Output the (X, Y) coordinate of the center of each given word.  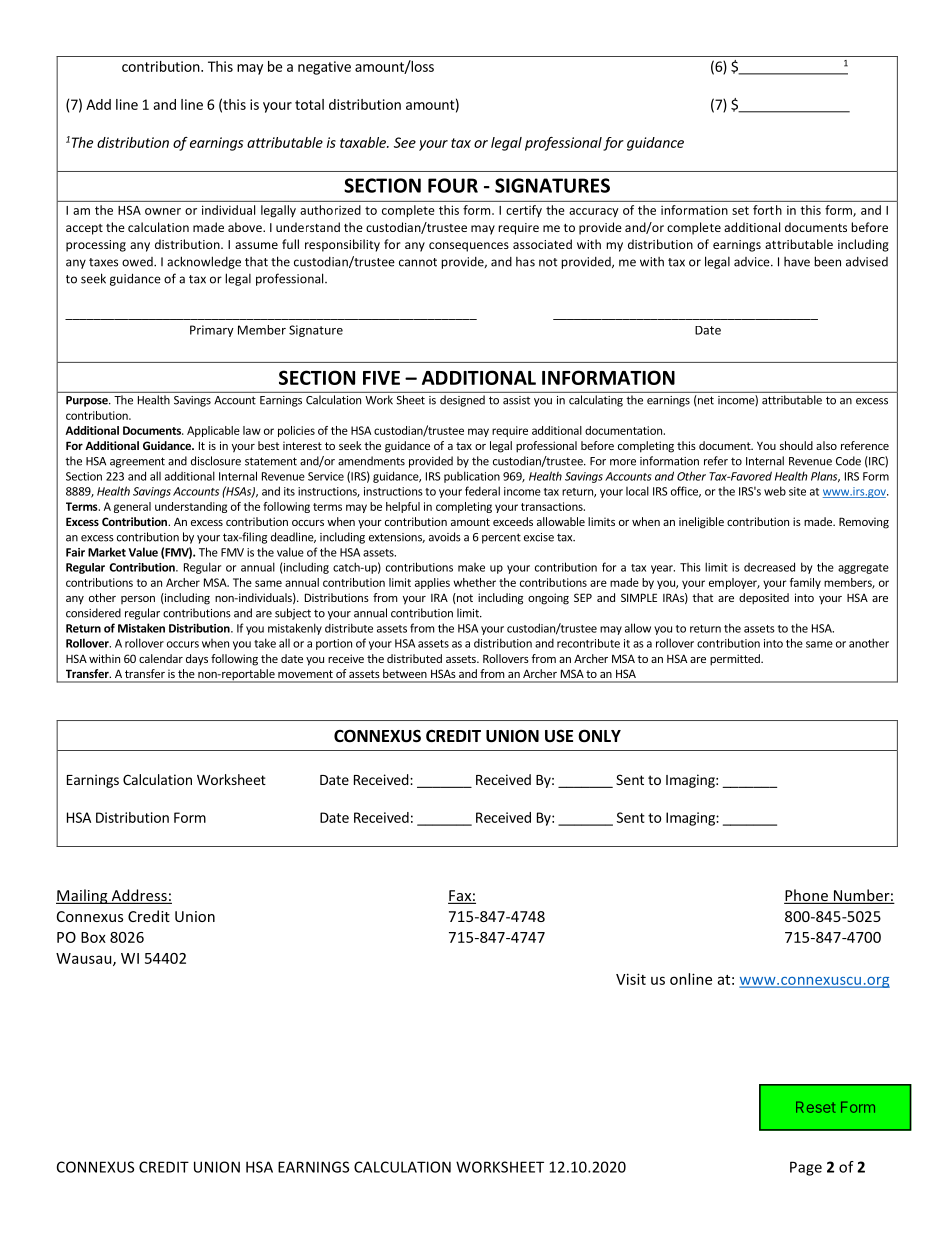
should (796, 445)
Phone (807, 896)
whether (474, 582)
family (805, 583)
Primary (212, 331)
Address (139, 896)
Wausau (85, 959)
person (138, 600)
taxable (364, 142)
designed (462, 401)
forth (767, 210)
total (309, 104)
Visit (631, 979)
